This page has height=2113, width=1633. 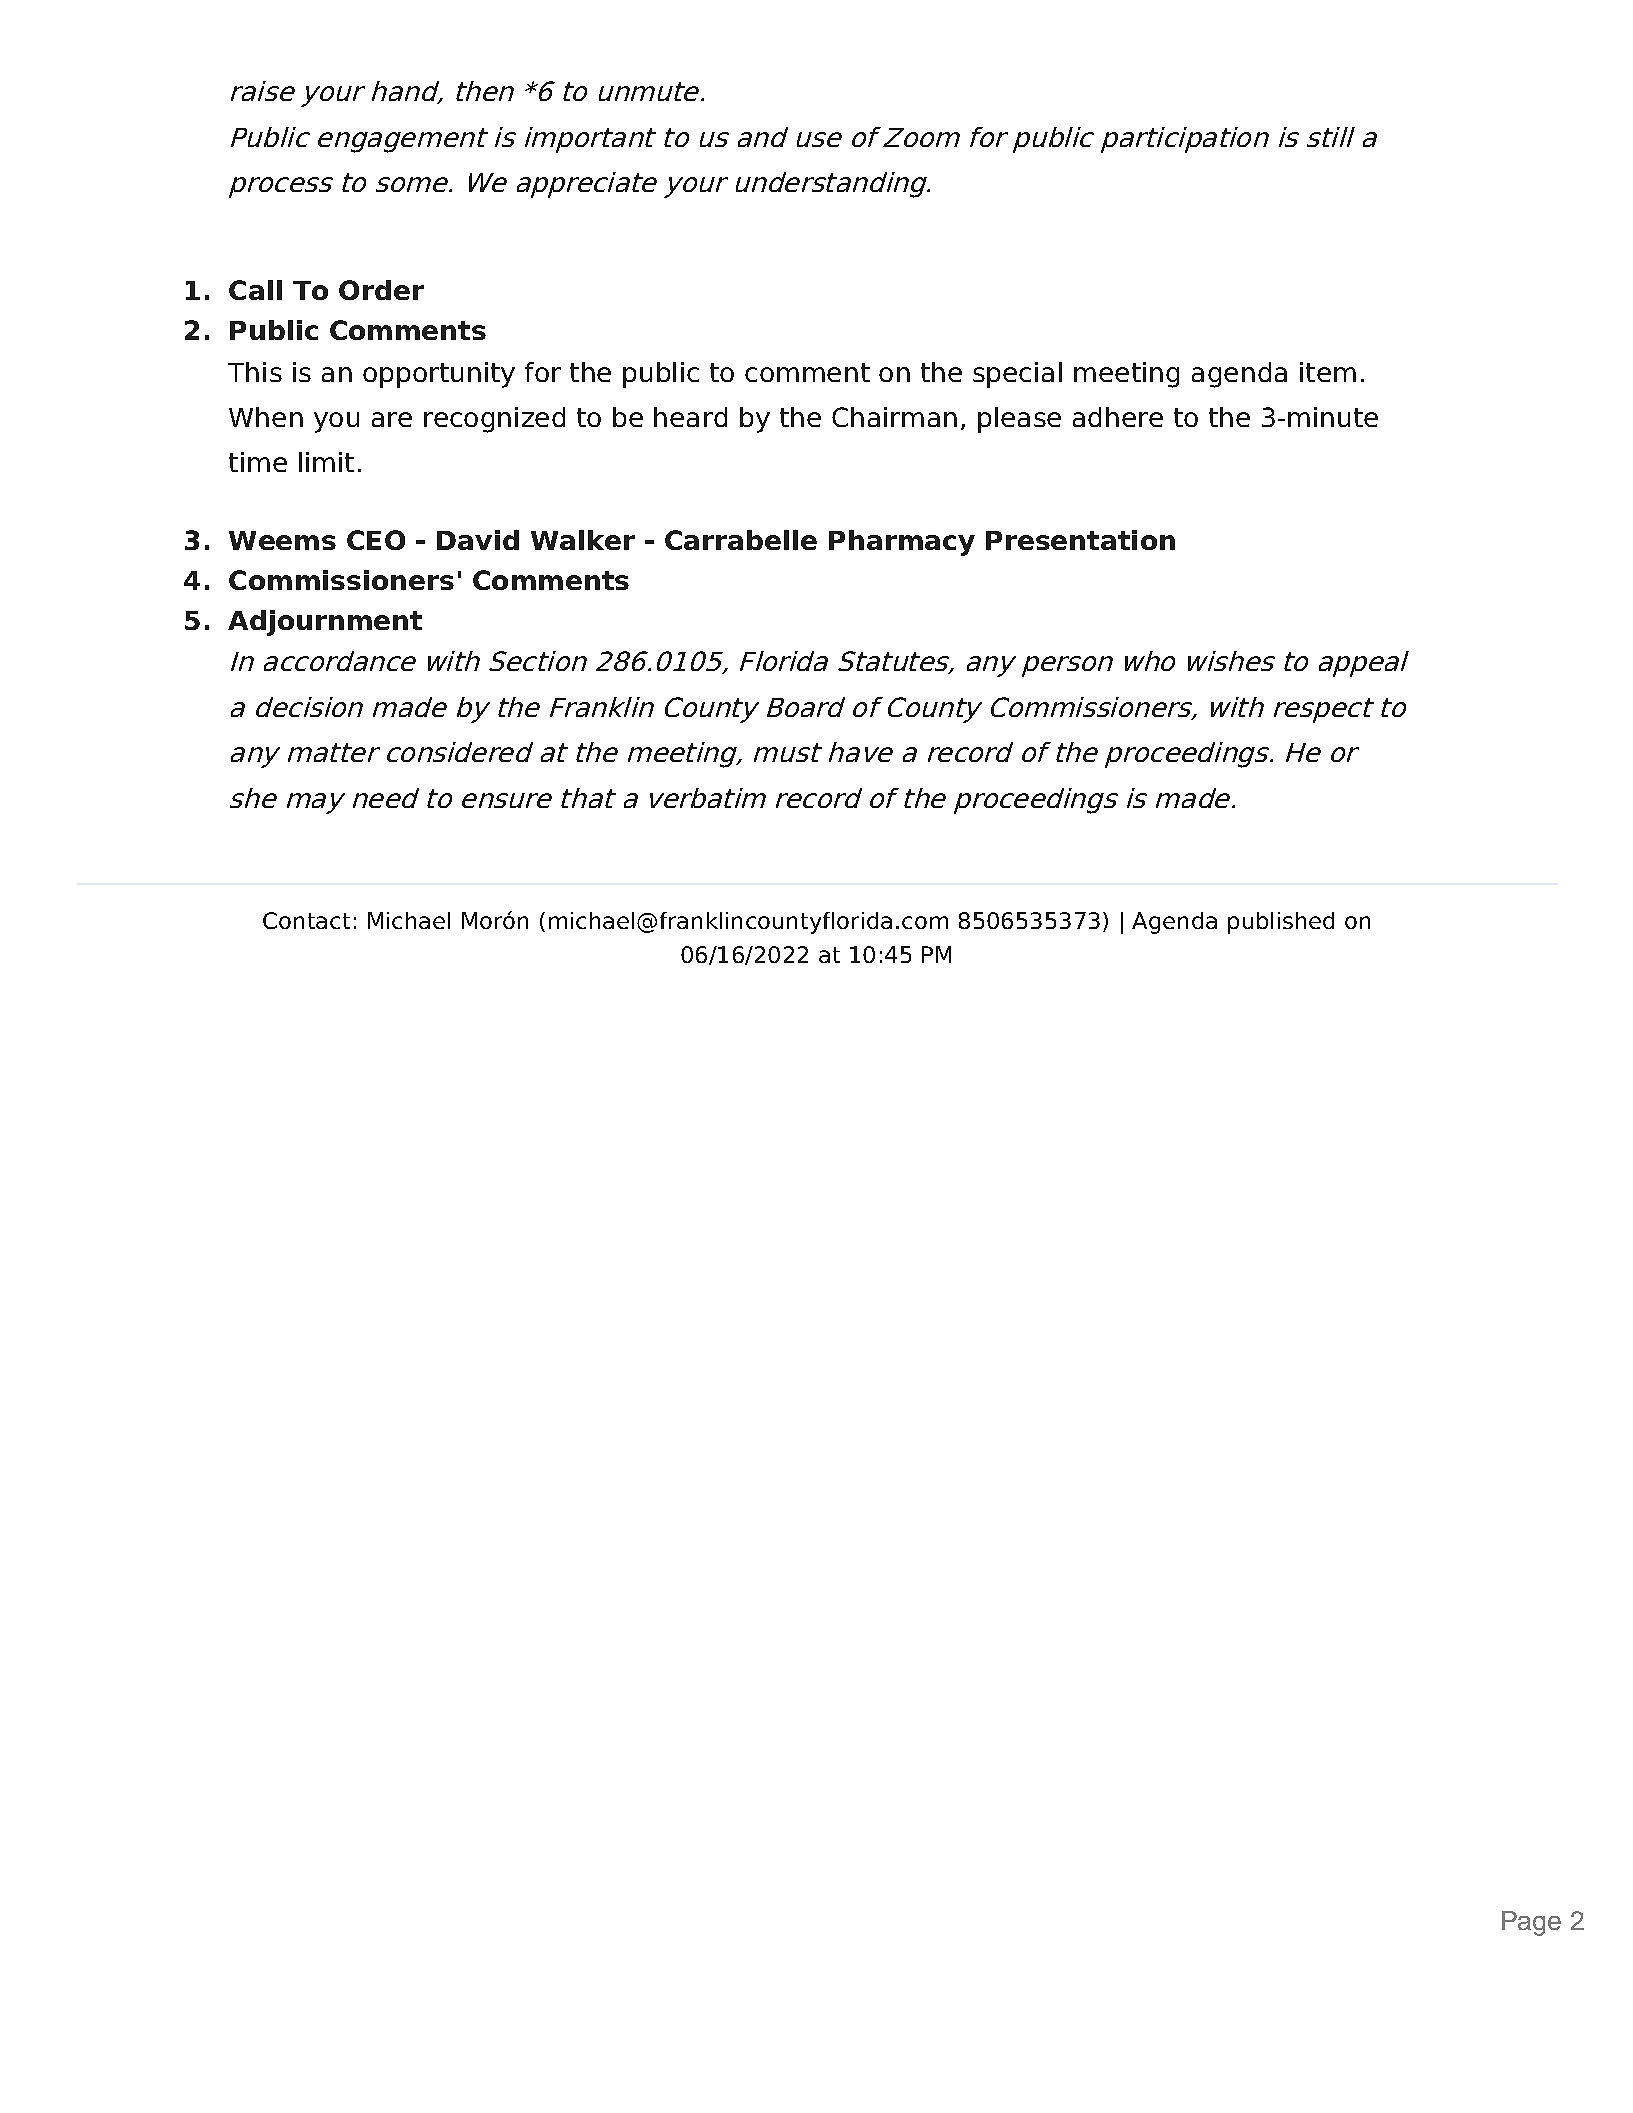 What do you see at coordinates (1328, 372) in the page?
I see `item` at bounding box center [1328, 372].
